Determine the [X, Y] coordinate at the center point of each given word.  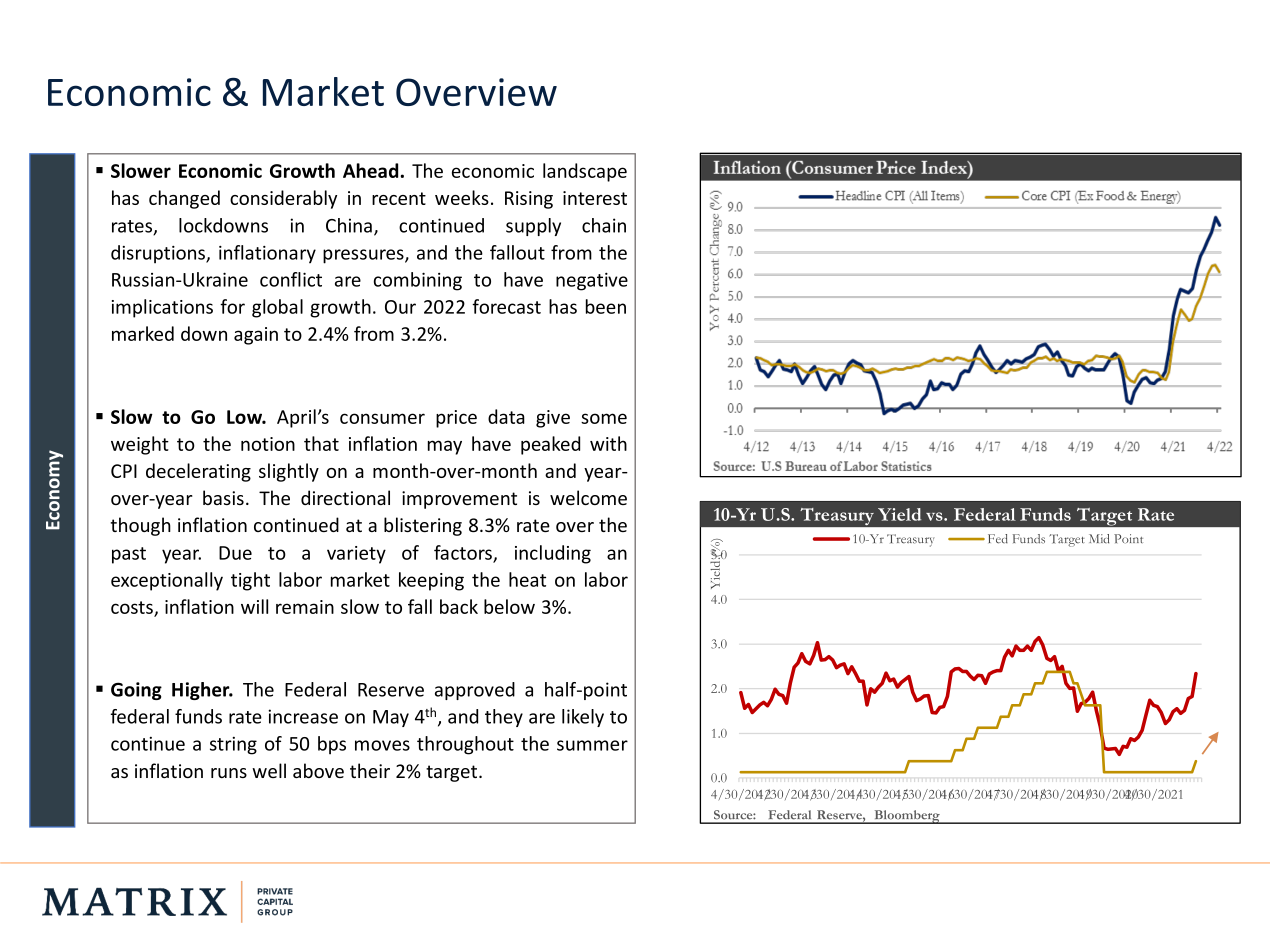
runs [229, 773]
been [606, 306]
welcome [588, 497]
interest [595, 198]
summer [592, 745]
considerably [283, 199]
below [509, 606]
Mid [1099, 539]
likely [583, 718]
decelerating [198, 472]
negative [592, 281]
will [254, 606]
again [256, 336]
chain [604, 225]
